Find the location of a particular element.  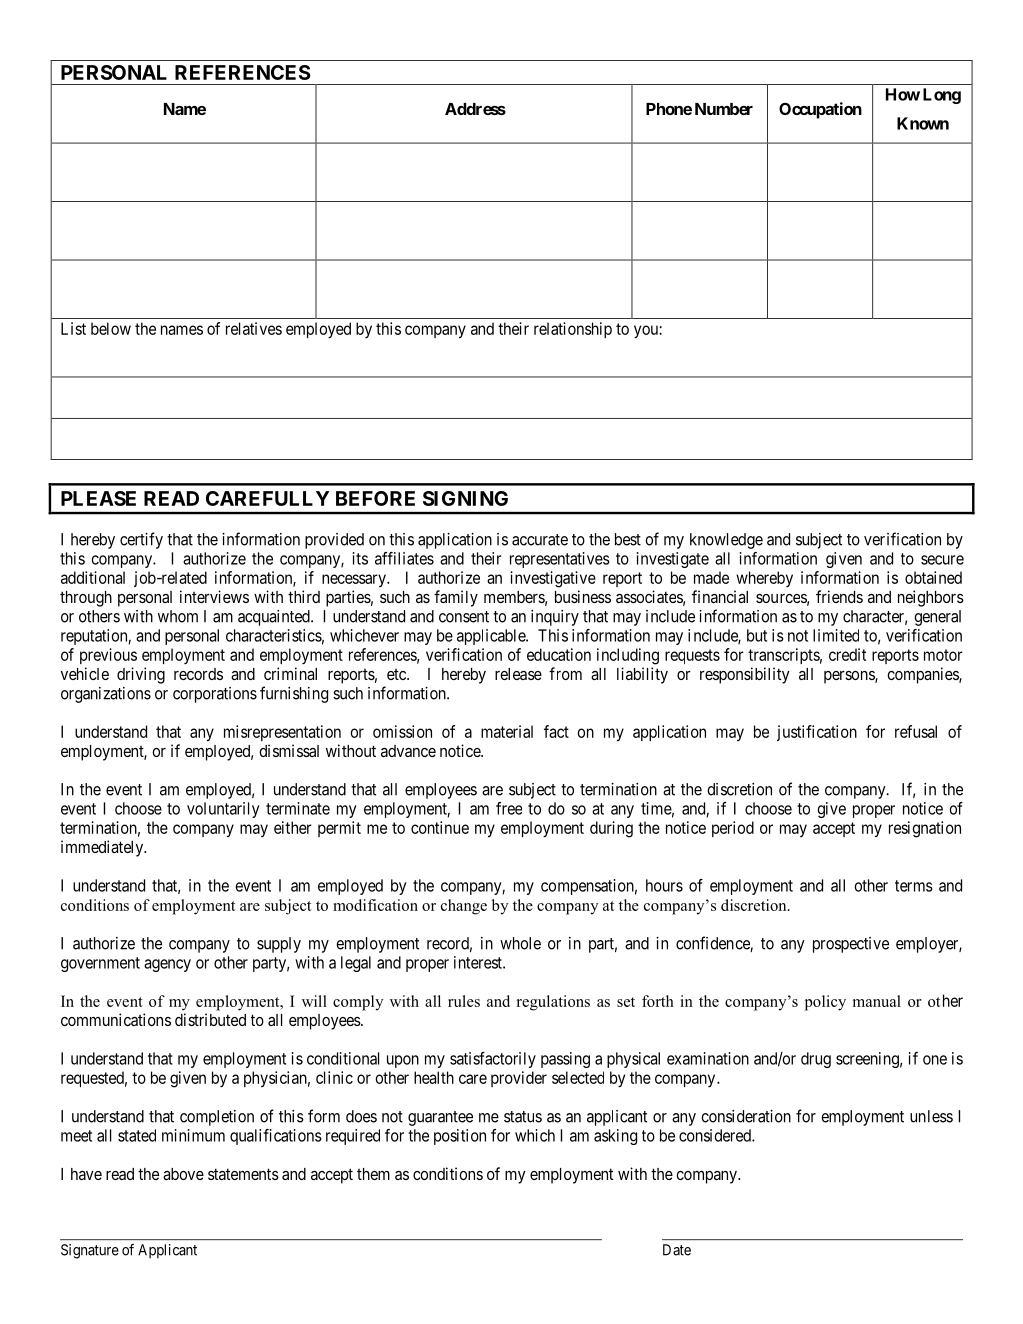

Number is located at coordinates (724, 109).
